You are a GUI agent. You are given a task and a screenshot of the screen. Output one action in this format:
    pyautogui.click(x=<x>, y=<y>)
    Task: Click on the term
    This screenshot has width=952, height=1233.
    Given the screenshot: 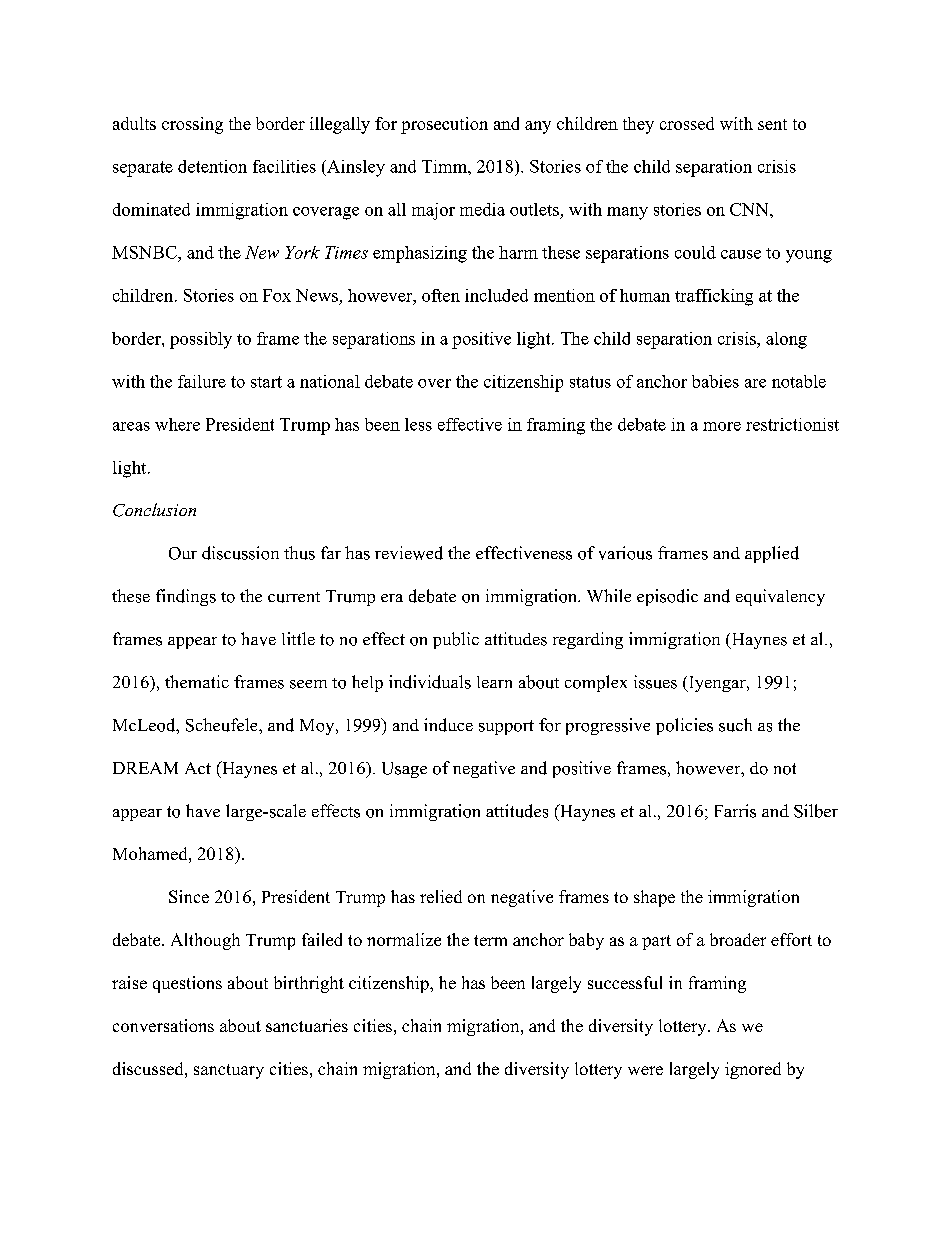 What is the action you would take?
    pyautogui.click(x=490, y=940)
